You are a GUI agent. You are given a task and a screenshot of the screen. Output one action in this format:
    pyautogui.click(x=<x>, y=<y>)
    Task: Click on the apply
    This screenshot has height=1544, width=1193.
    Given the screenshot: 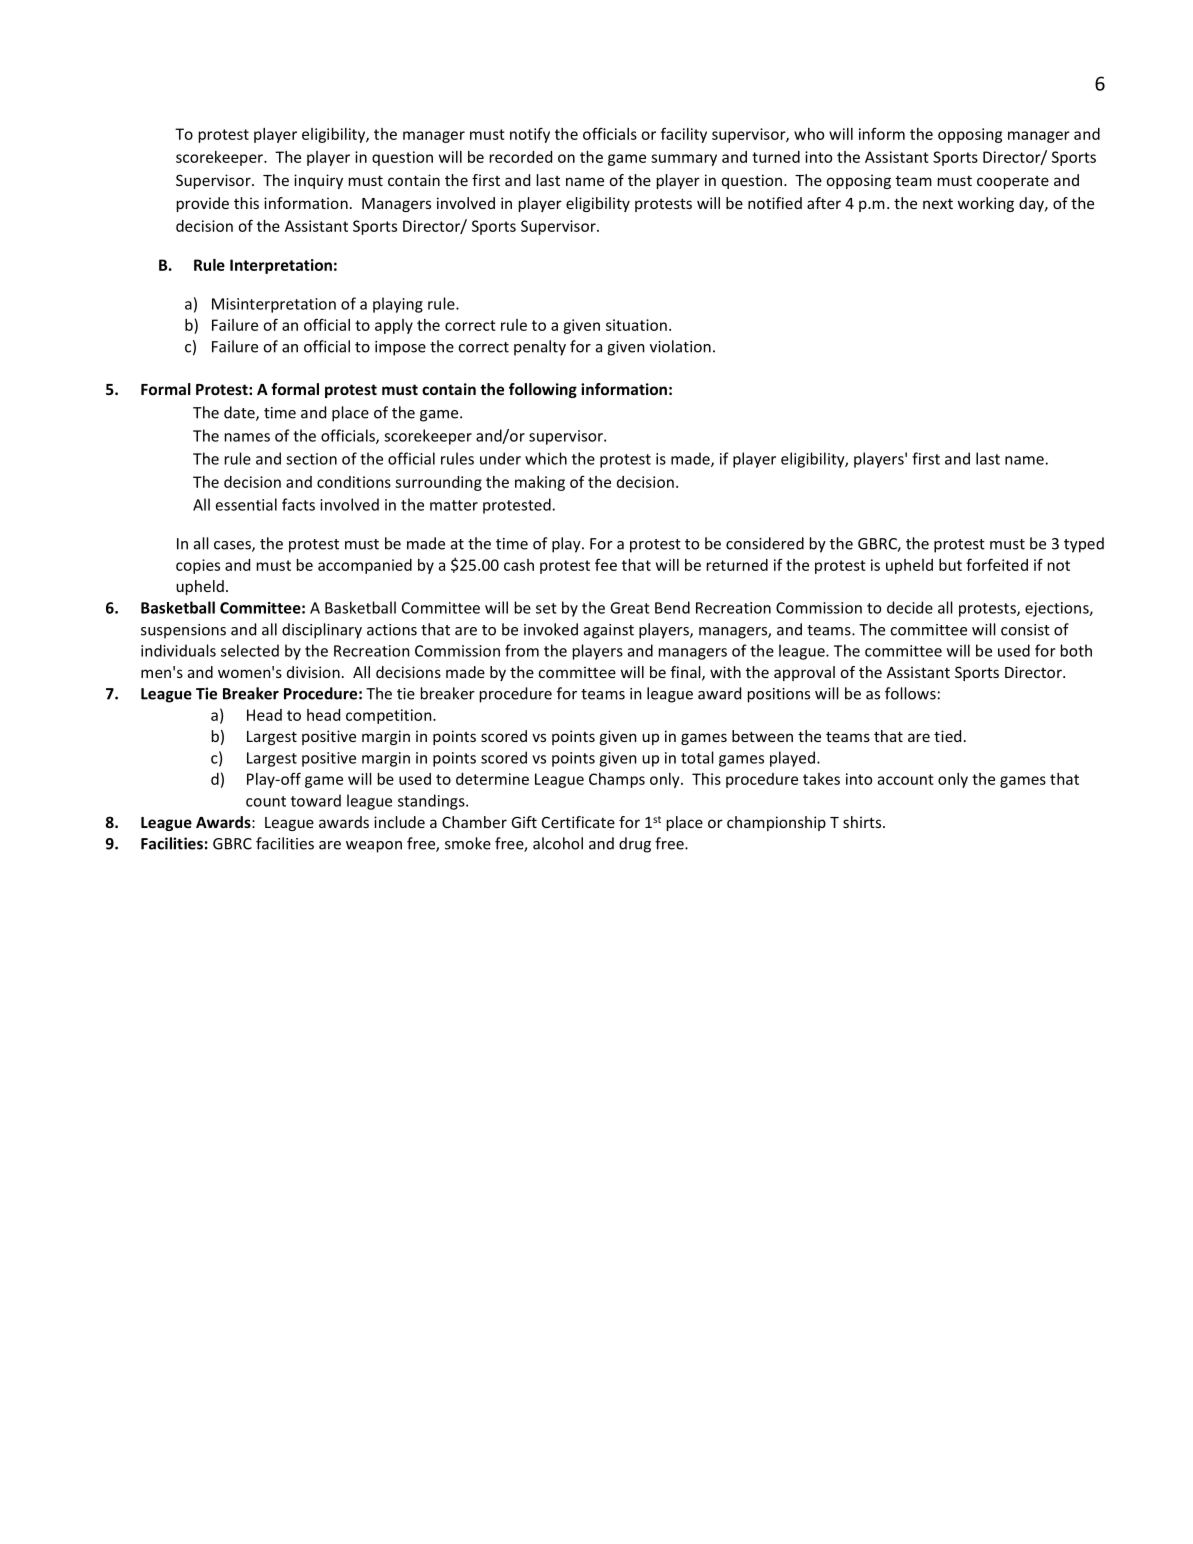 What is the action you would take?
    pyautogui.click(x=394, y=326)
